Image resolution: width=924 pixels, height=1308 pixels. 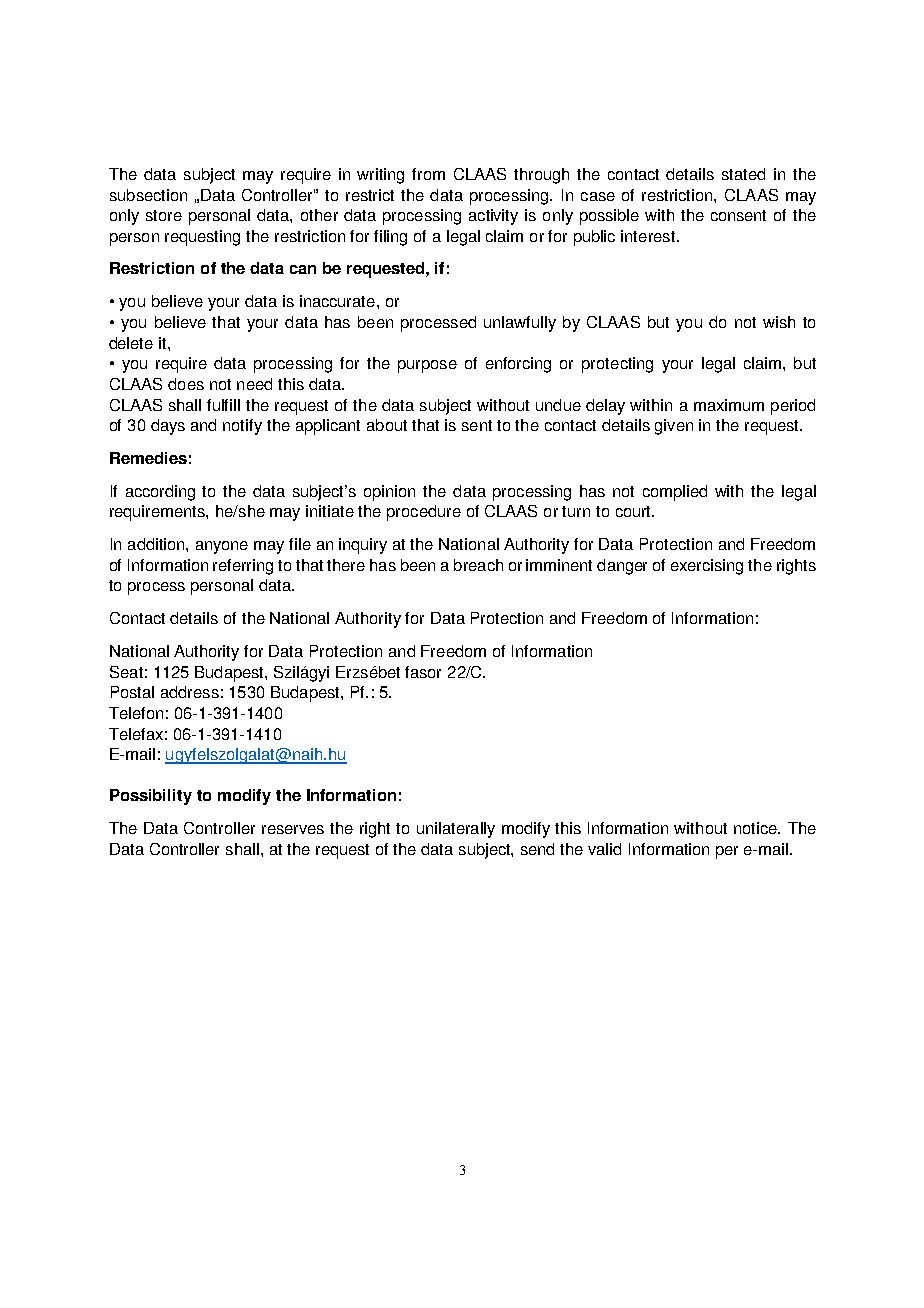 What do you see at coordinates (428, 174) in the screenshot?
I see `from` at bounding box center [428, 174].
